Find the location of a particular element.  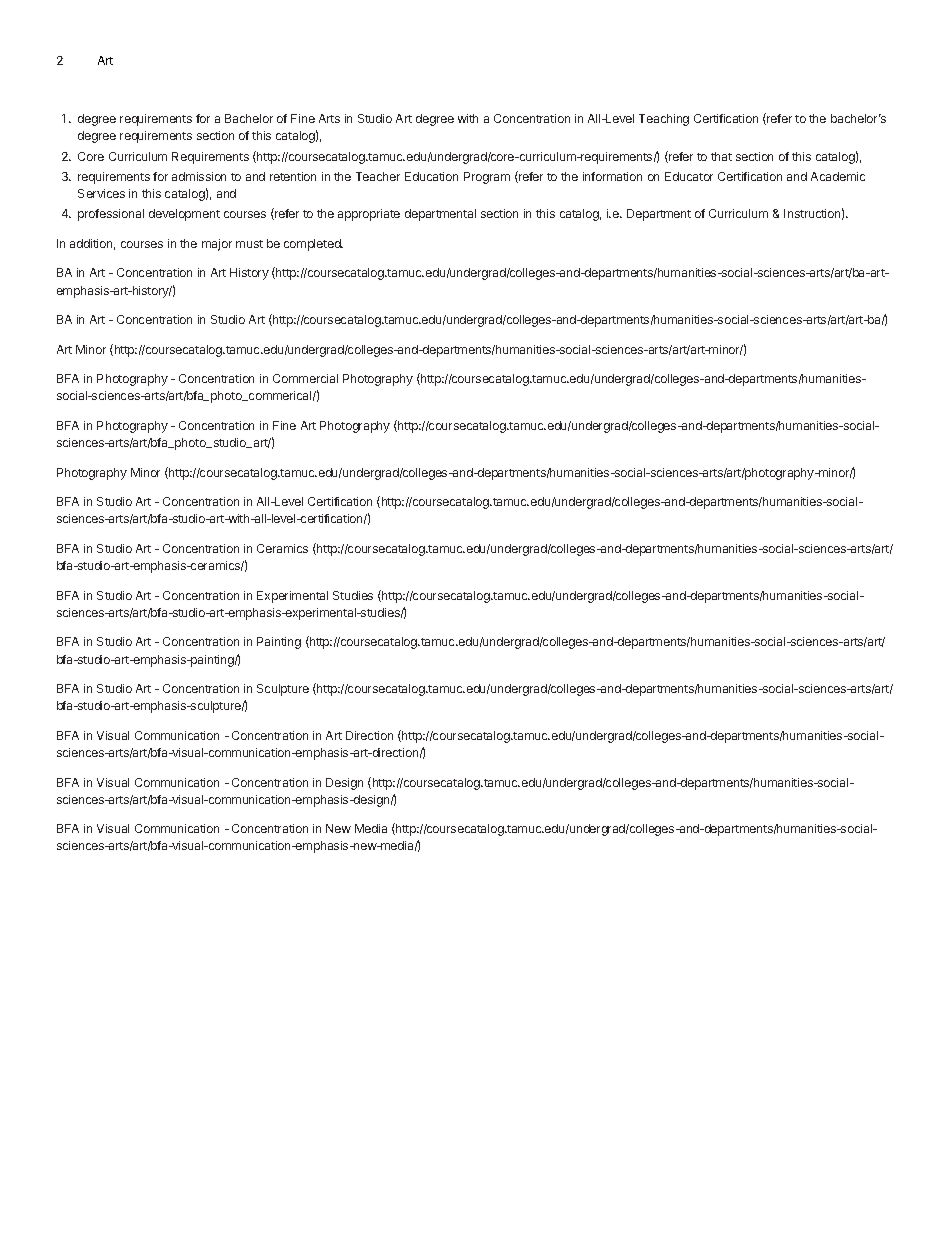

that is located at coordinates (721, 156).
